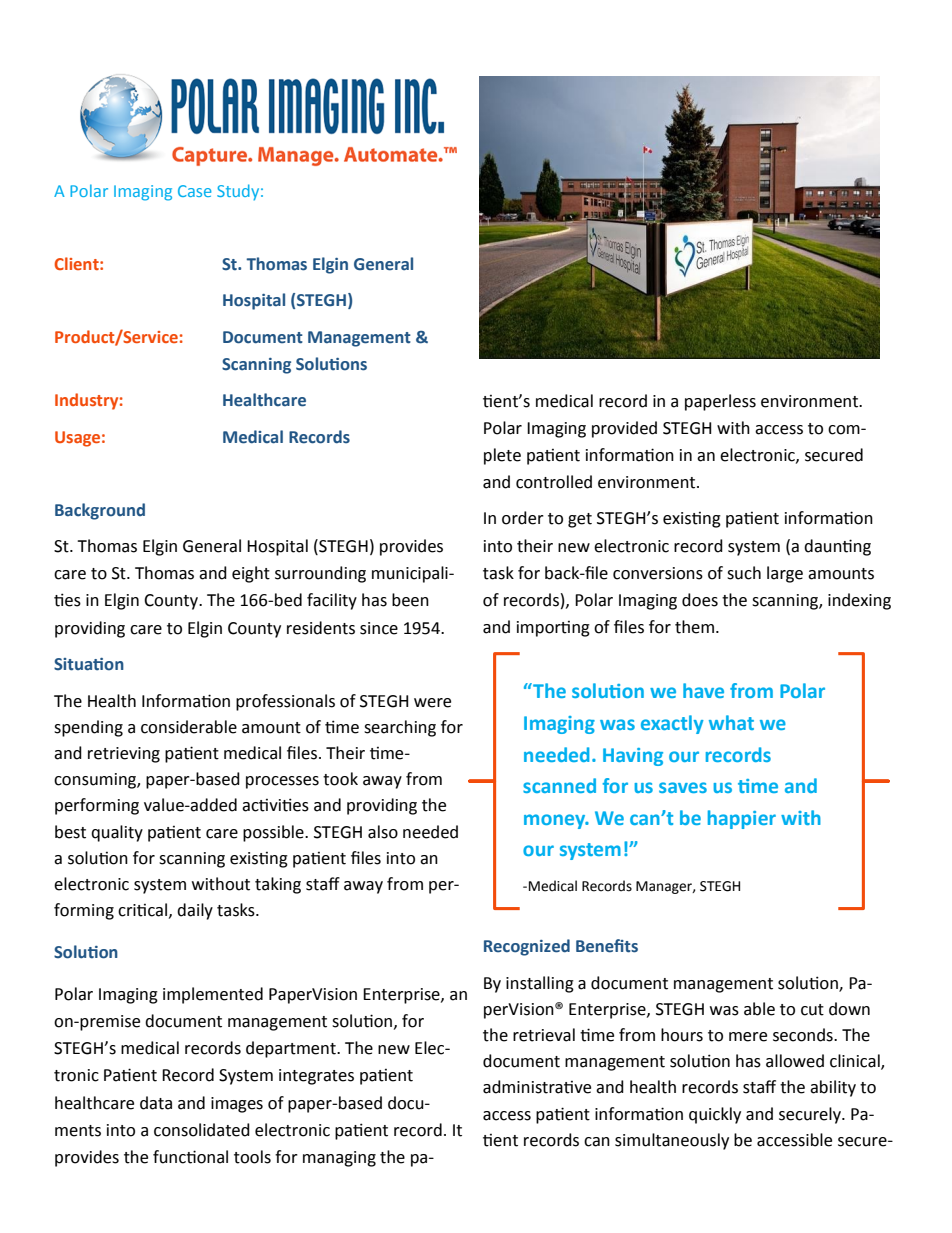 The width and height of the document is (952, 1233). Describe the element at coordinates (715, 1115) in the document. I see `quickly` at that location.
